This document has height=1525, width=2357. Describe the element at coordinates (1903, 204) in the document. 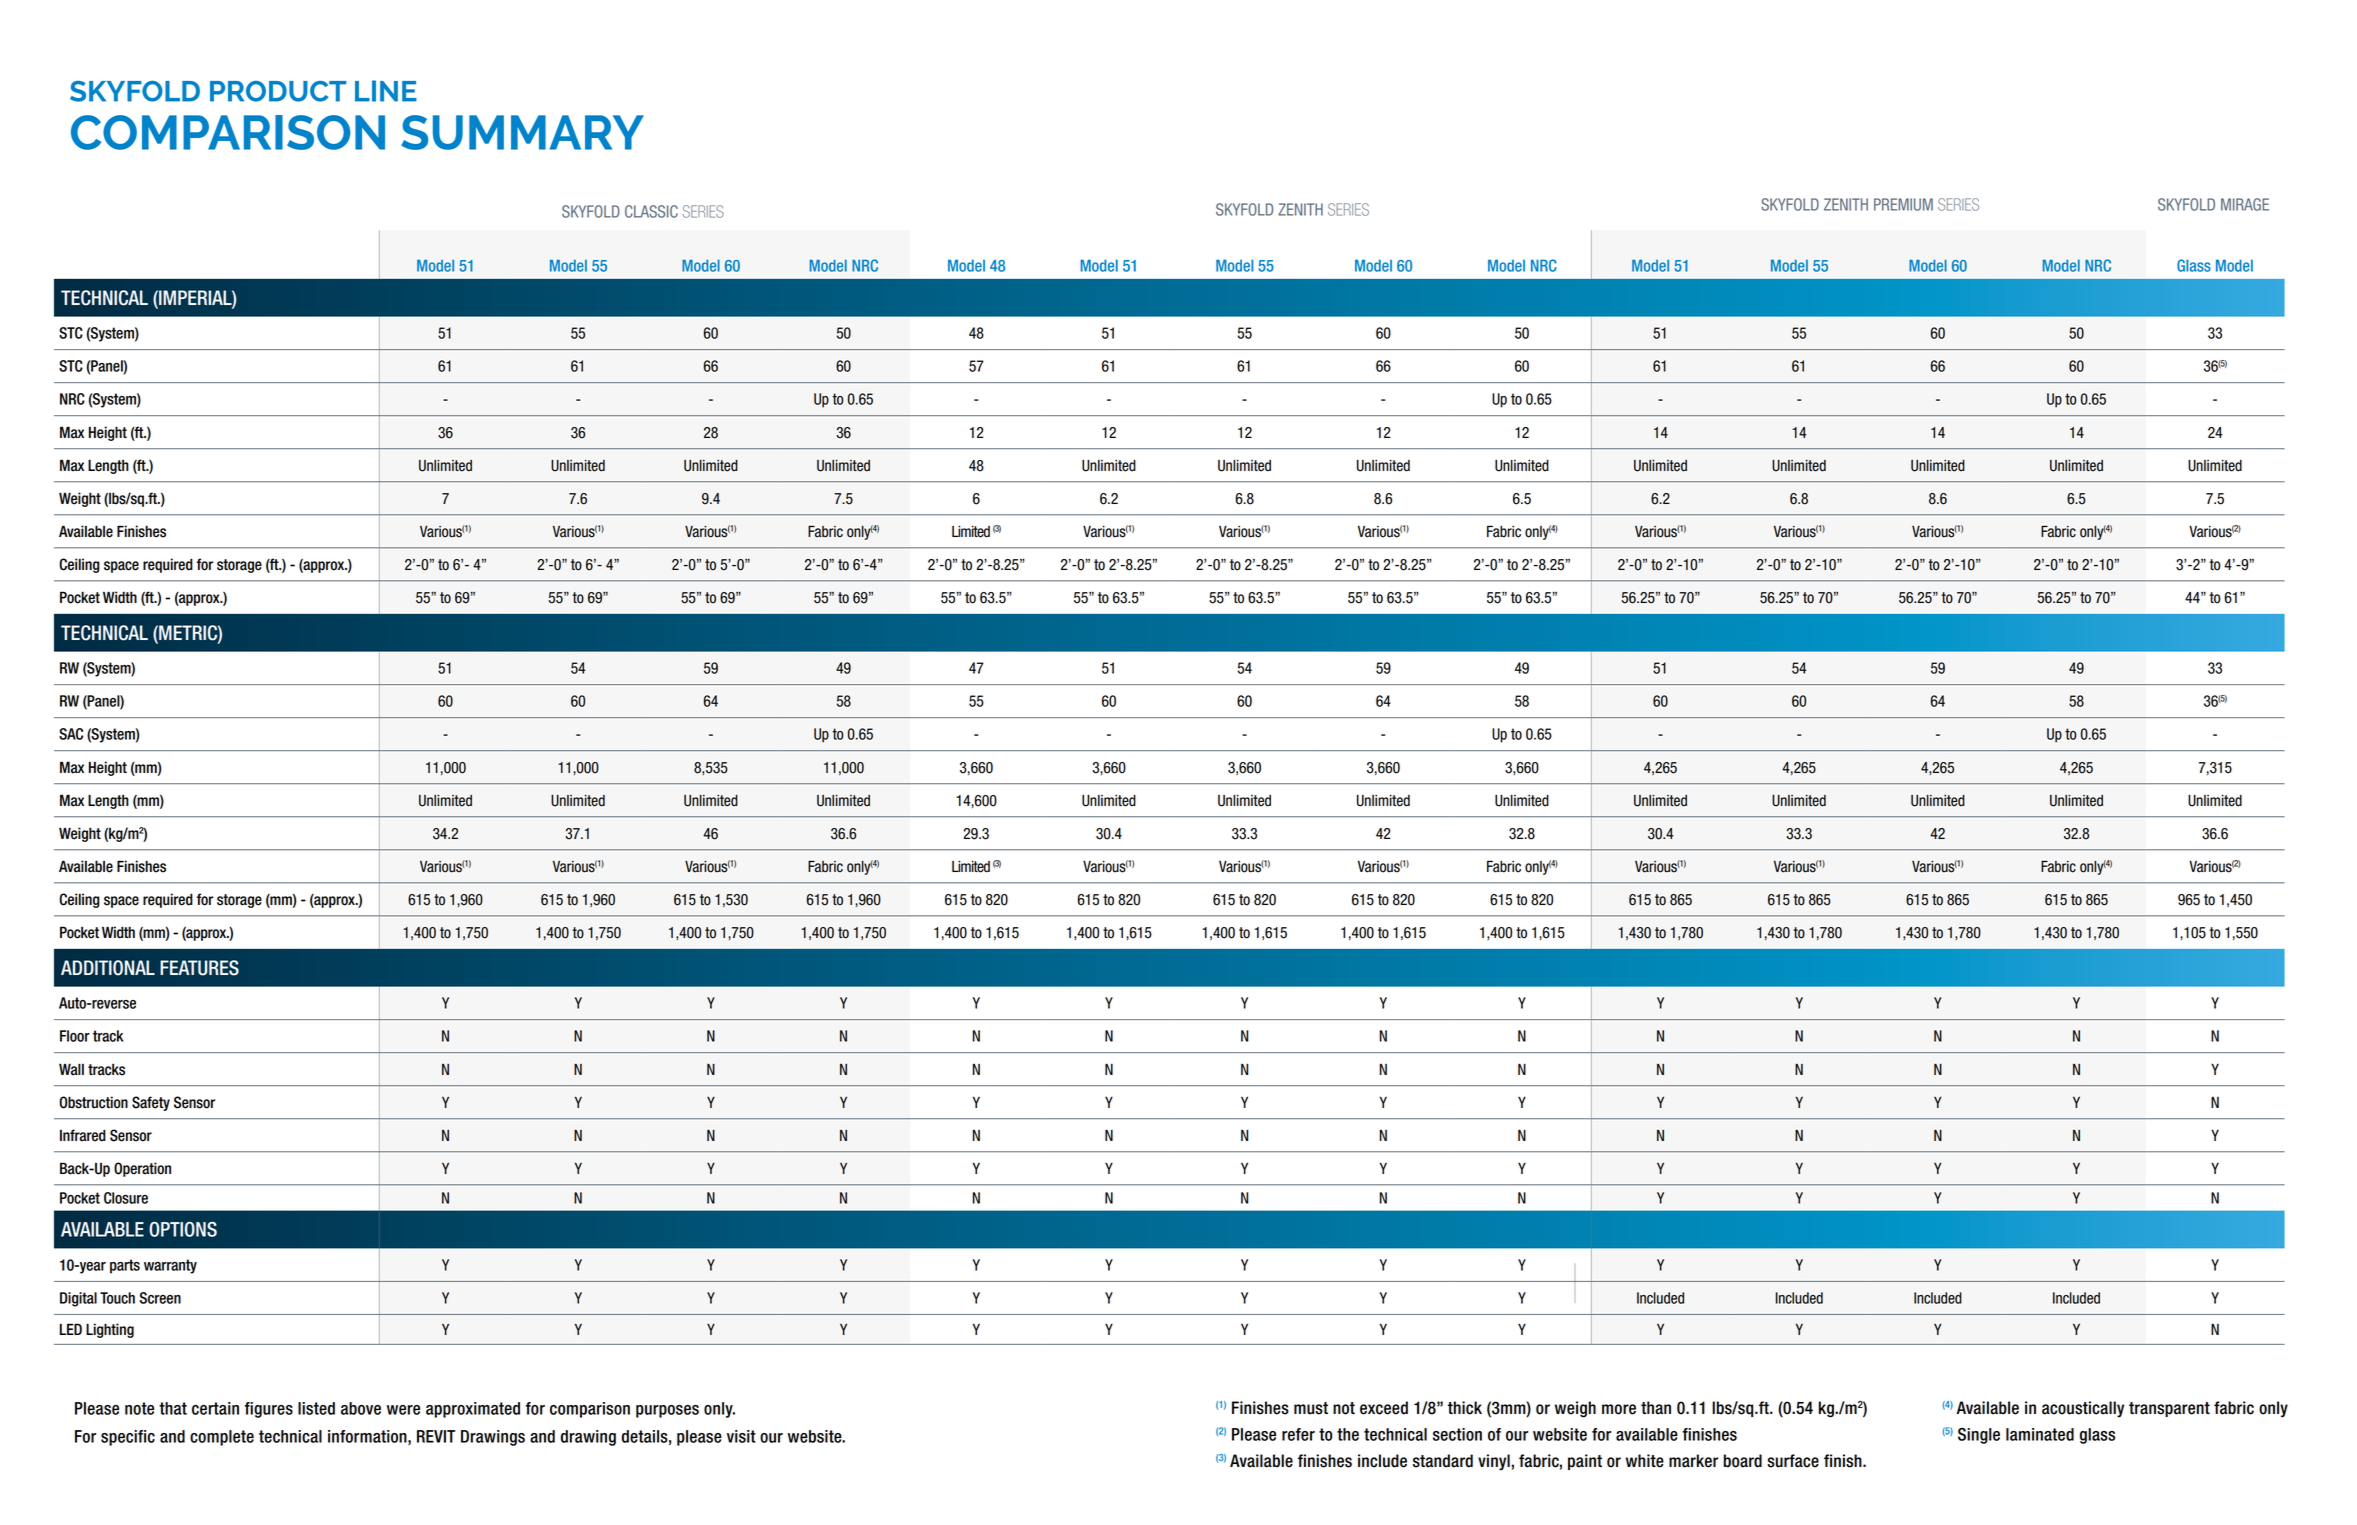

I see `PREMIUM` at that location.
